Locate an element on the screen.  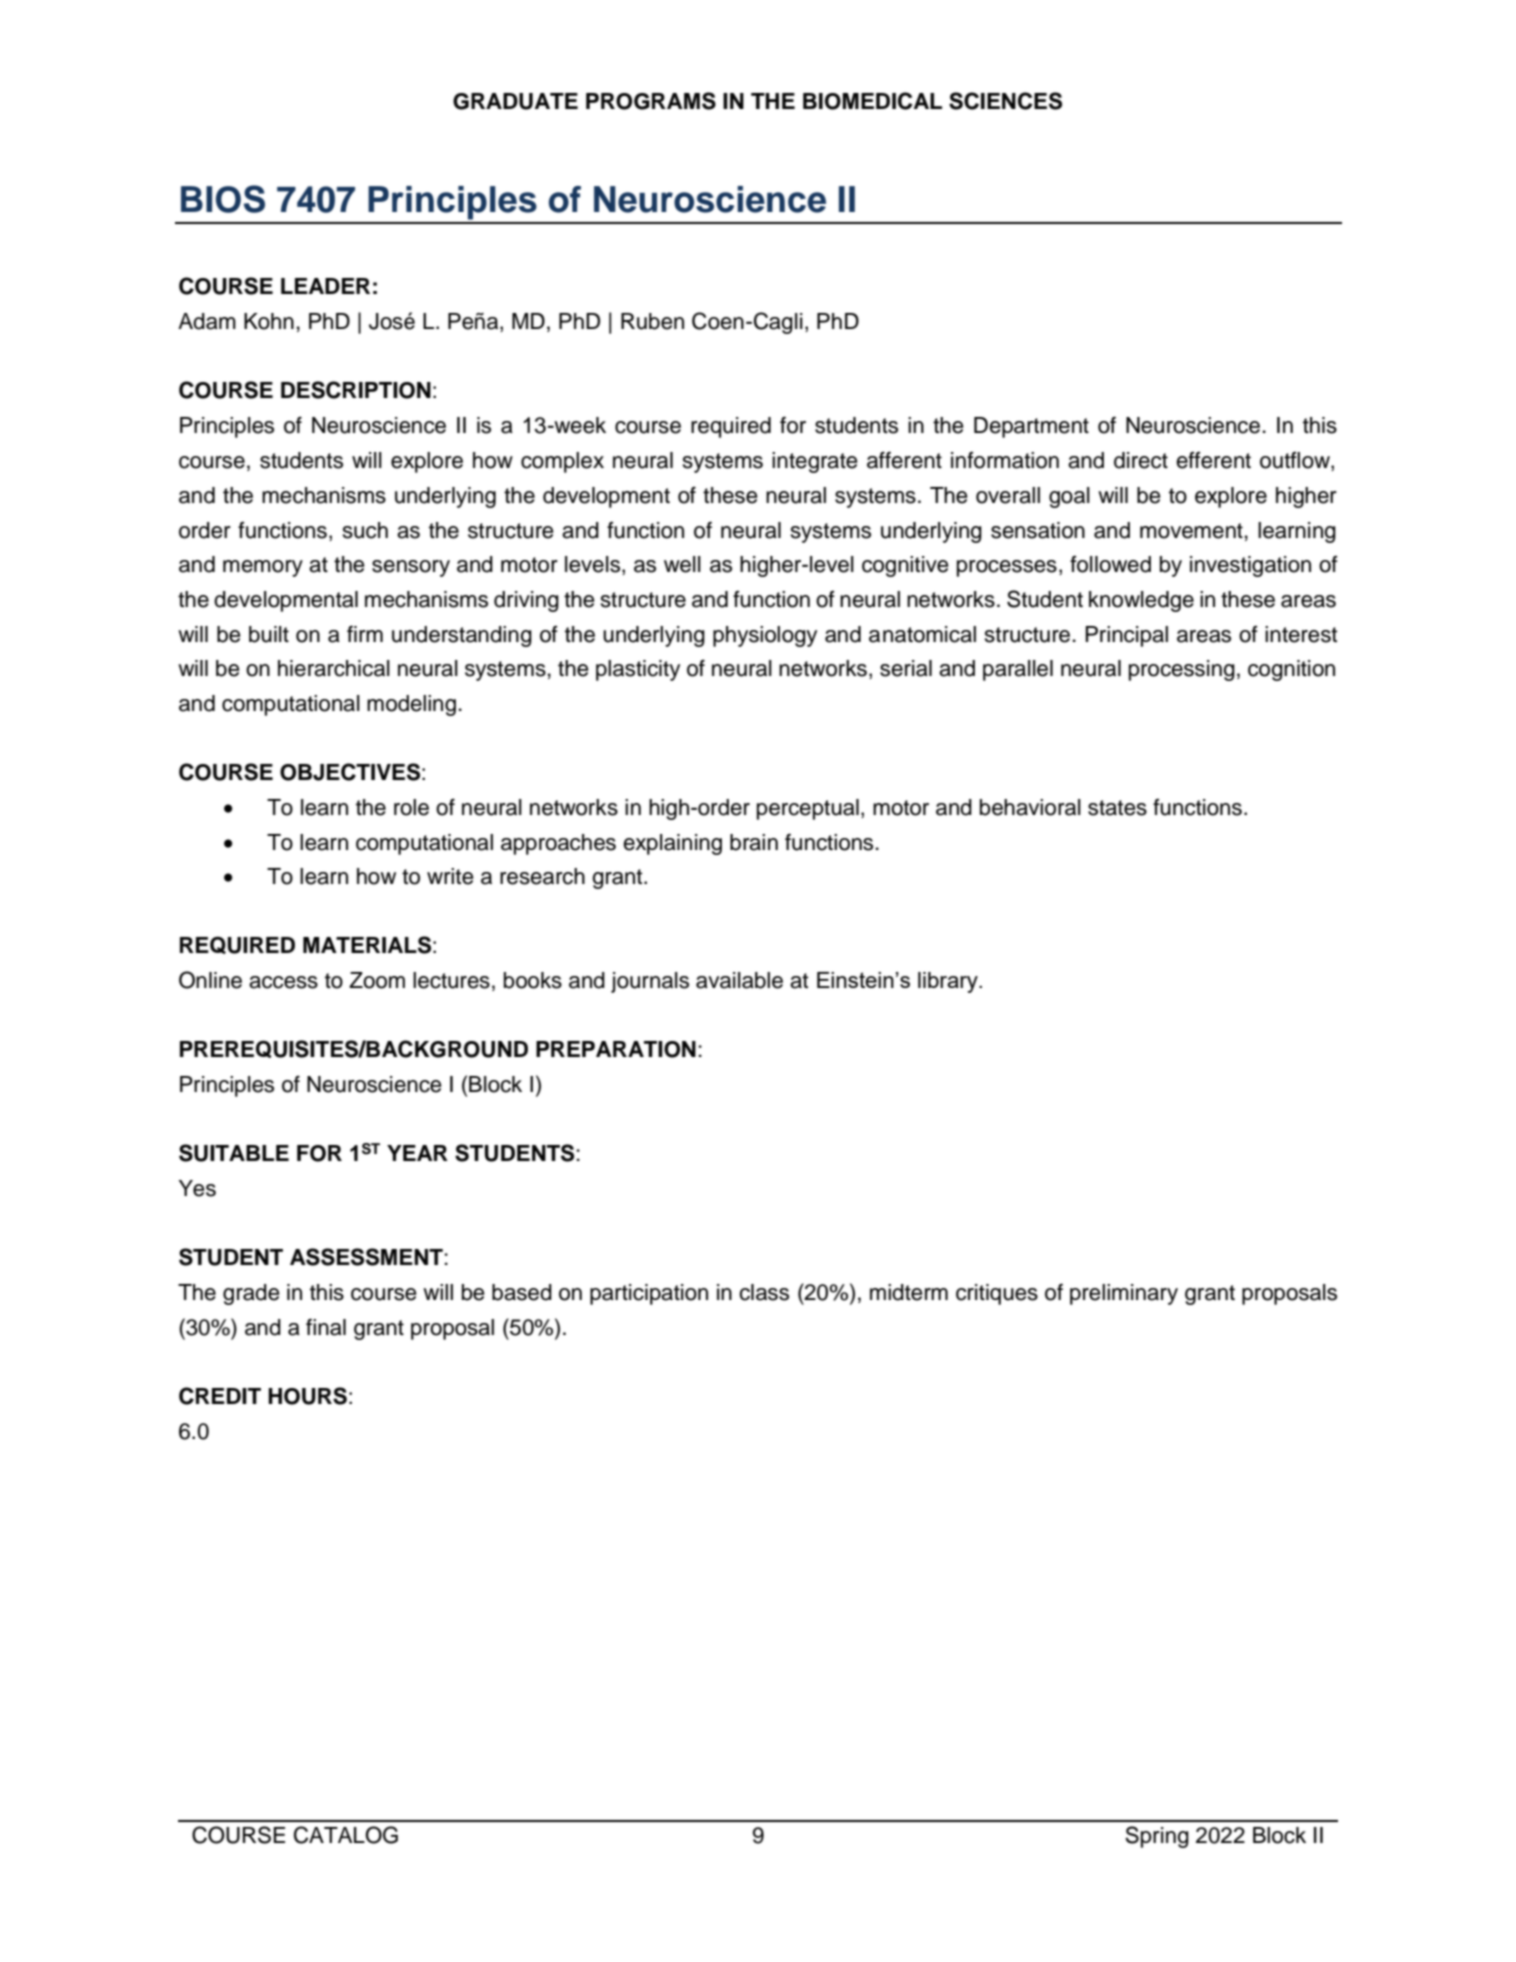
CATALOG is located at coordinates (346, 1835).
